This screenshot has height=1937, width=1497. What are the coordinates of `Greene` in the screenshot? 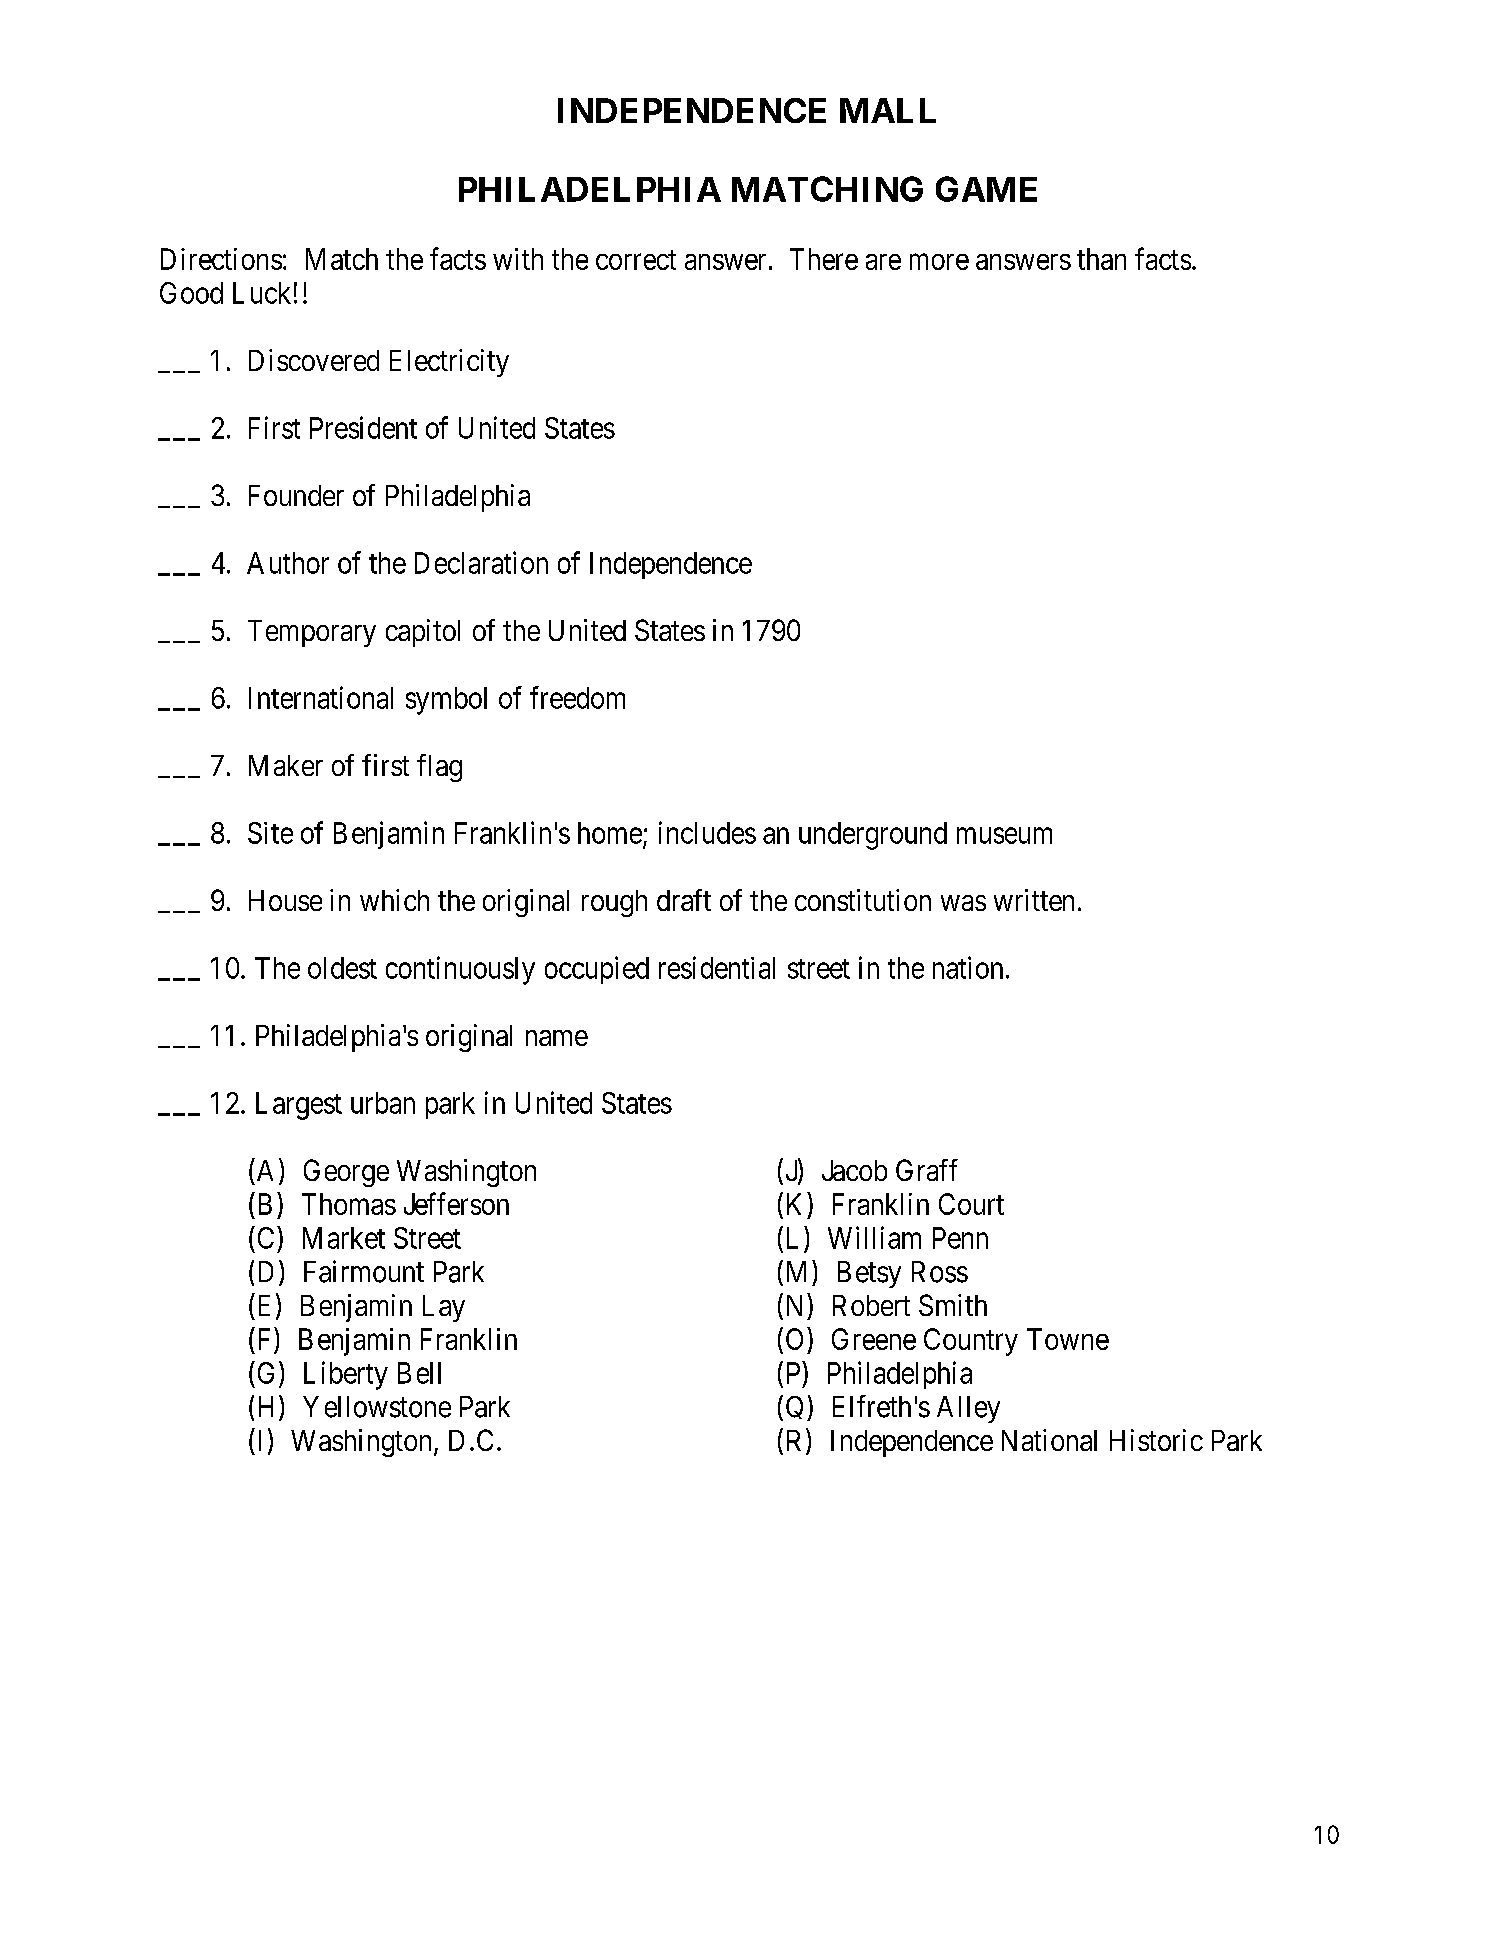 It's located at (874, 1339).
